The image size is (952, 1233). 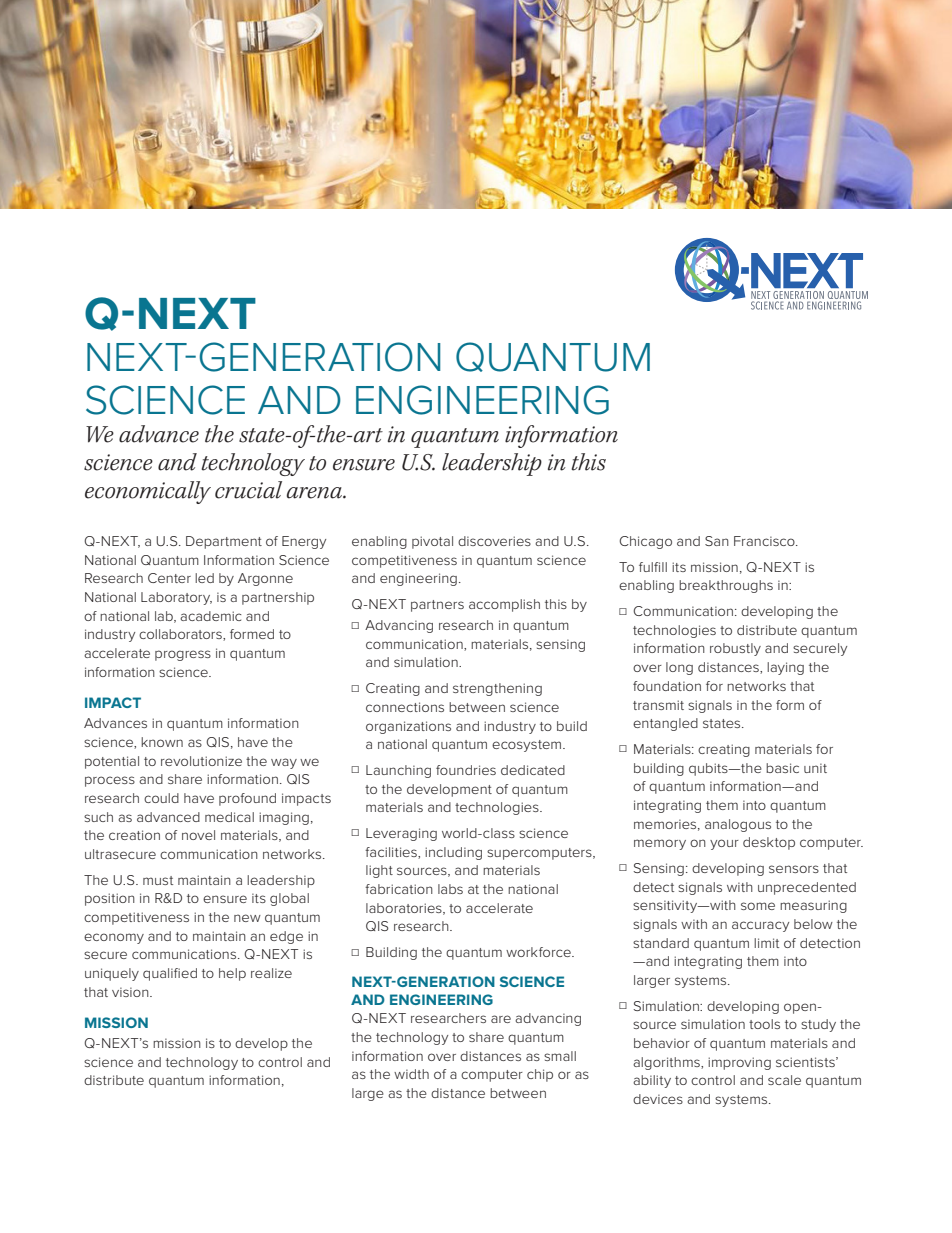 What do you see at coordinates (411, 1074) in the screenshot?
I see `width` at bounding box center [411, 1074].
